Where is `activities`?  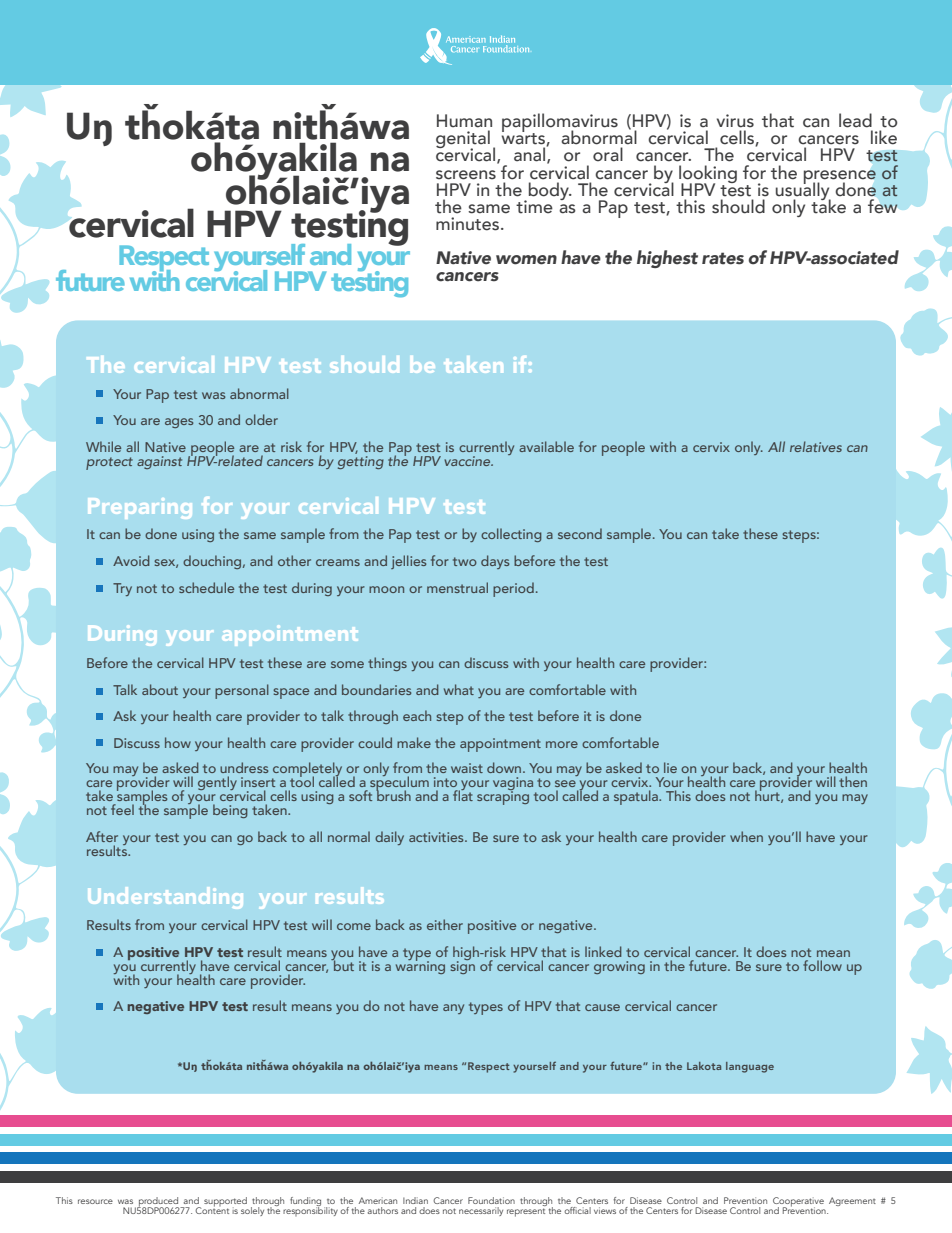 activities is located at coordinates (437, 837).
